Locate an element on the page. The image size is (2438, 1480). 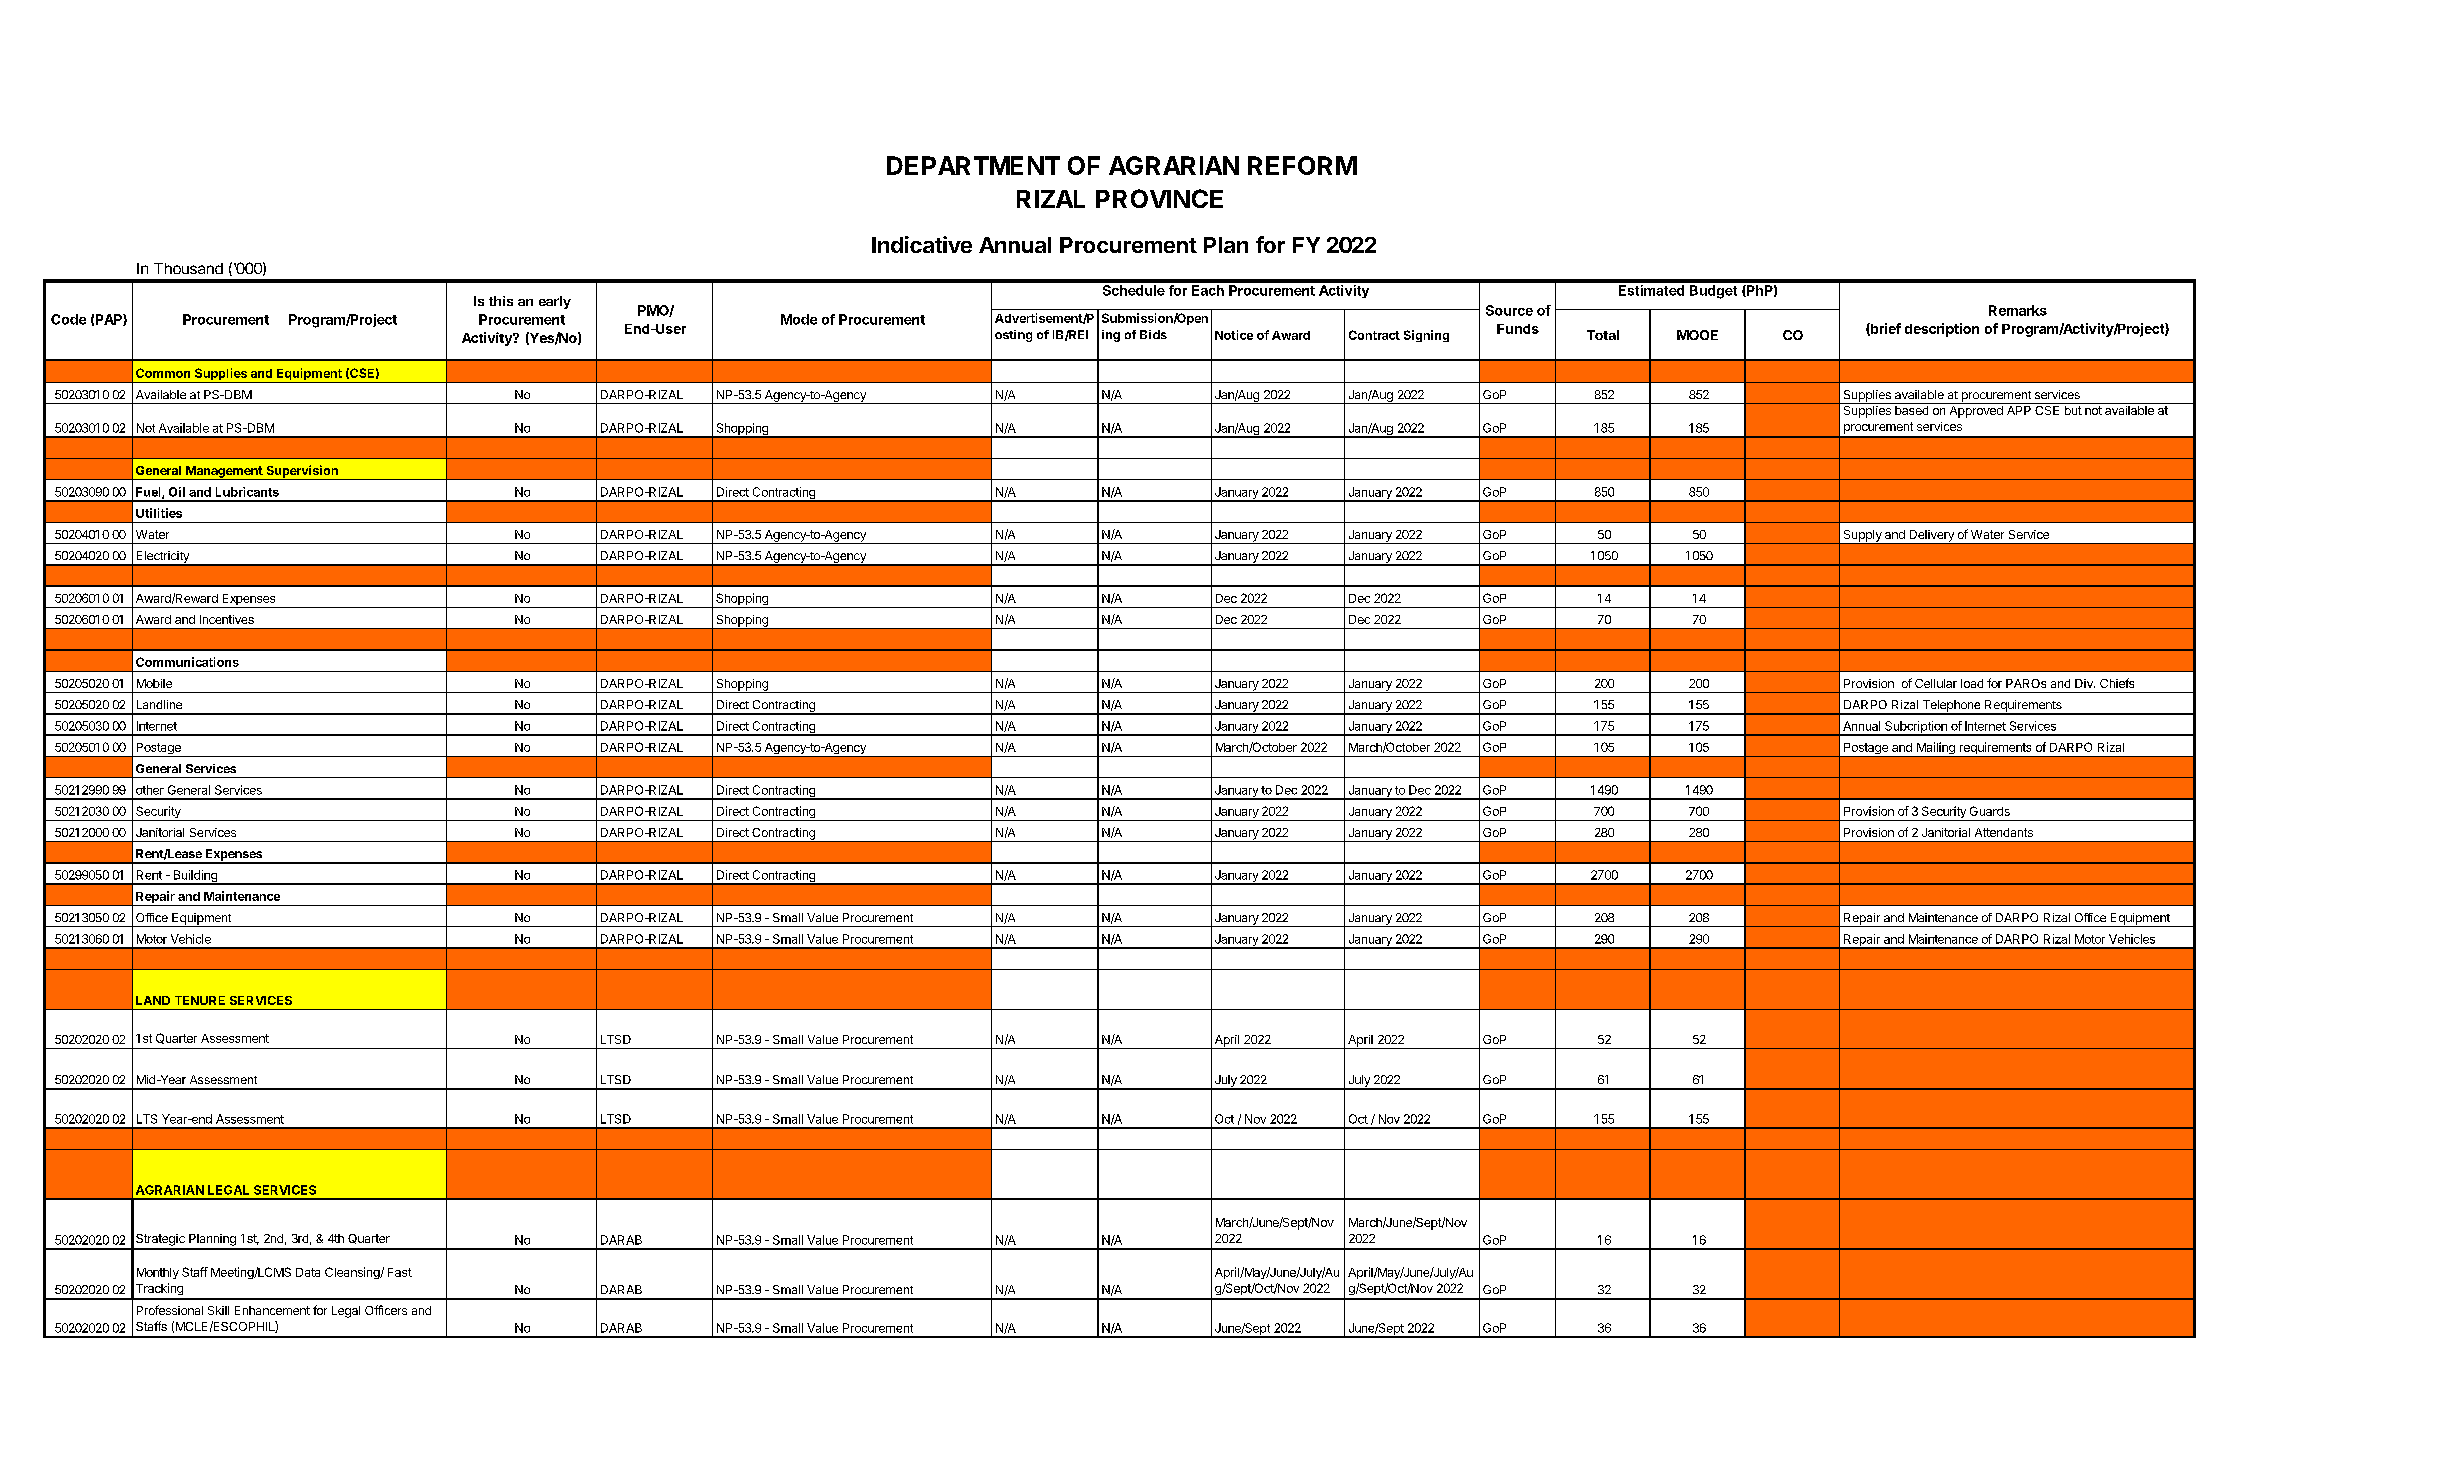
Data is located at coordinates (308, 1272).
